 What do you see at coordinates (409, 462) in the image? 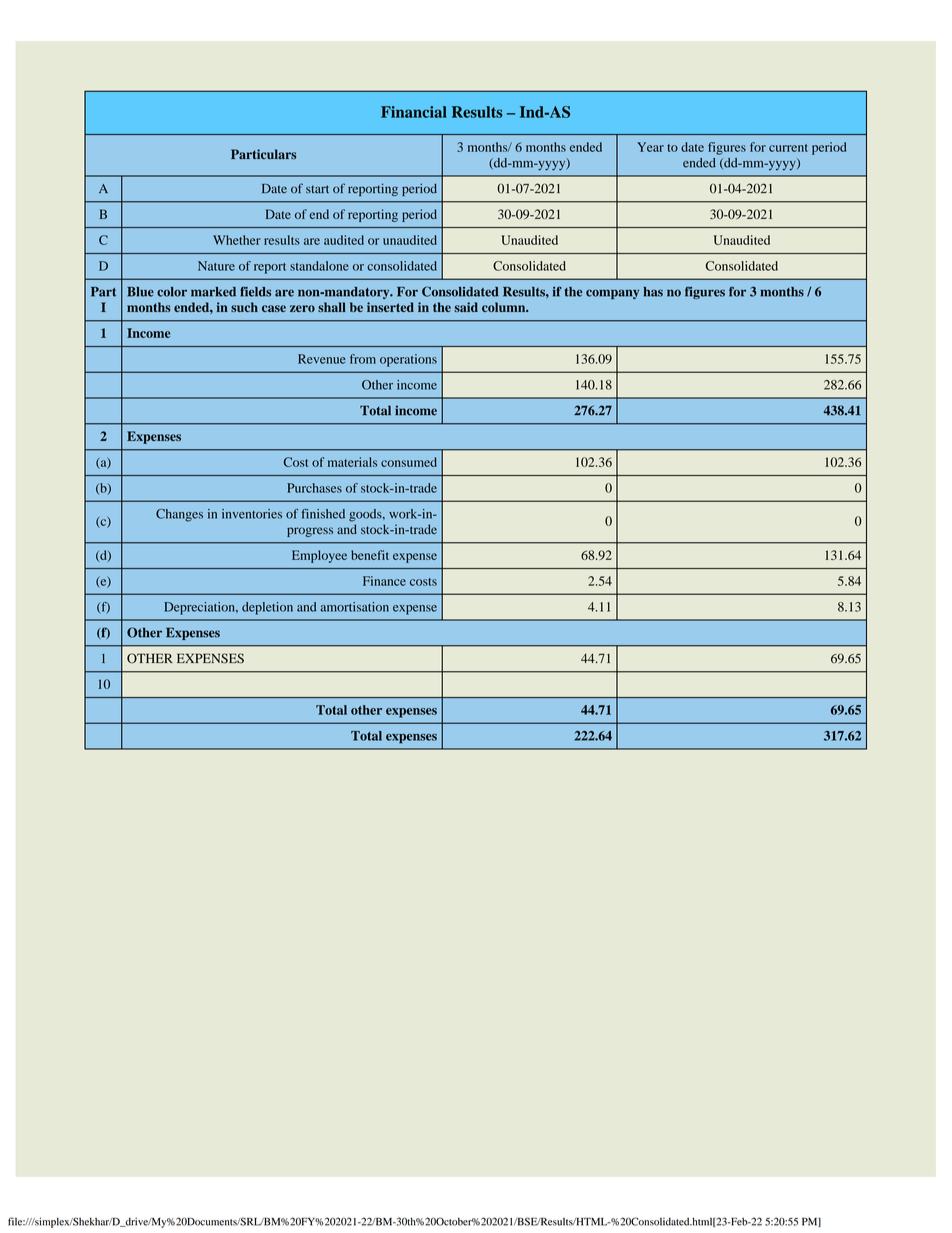
I see `consumed` at bounding box center [409, 462].
